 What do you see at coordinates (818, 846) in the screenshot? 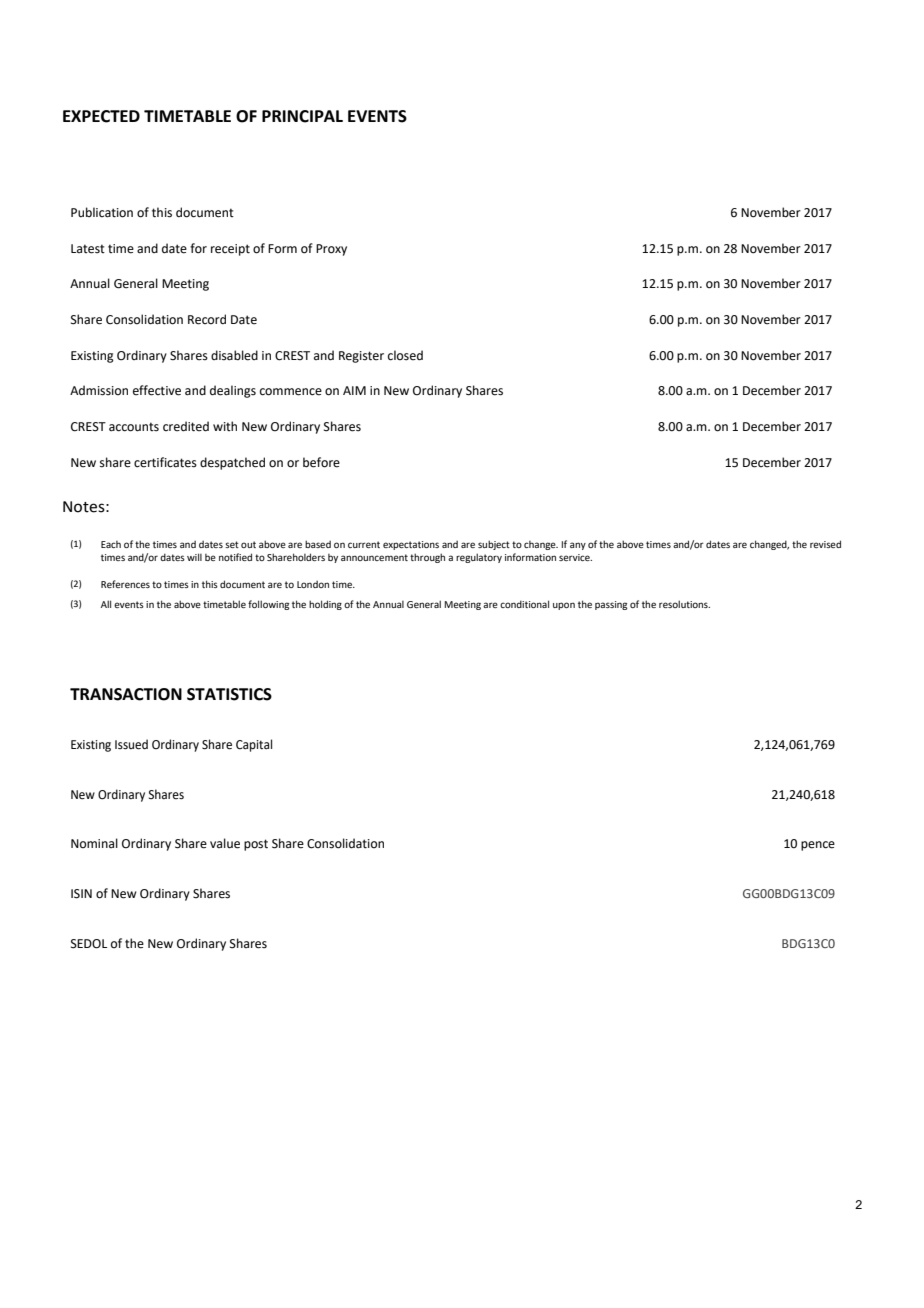
I see `pence` at bounding box center [818, 846].
